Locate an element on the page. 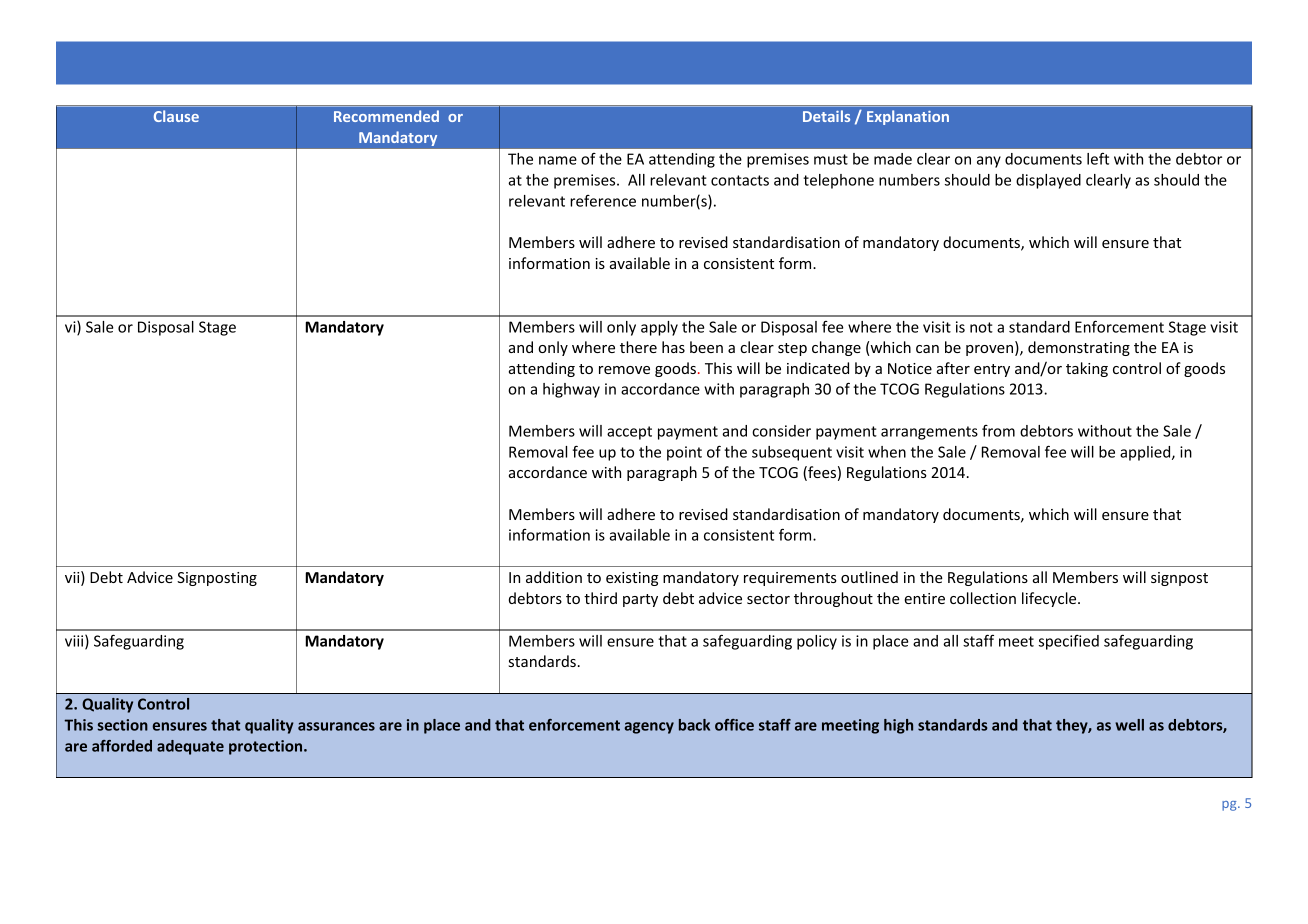 Image resolution: width=1308 pixels, height=924 pixels. agency is located at coordinates (649, 728).
